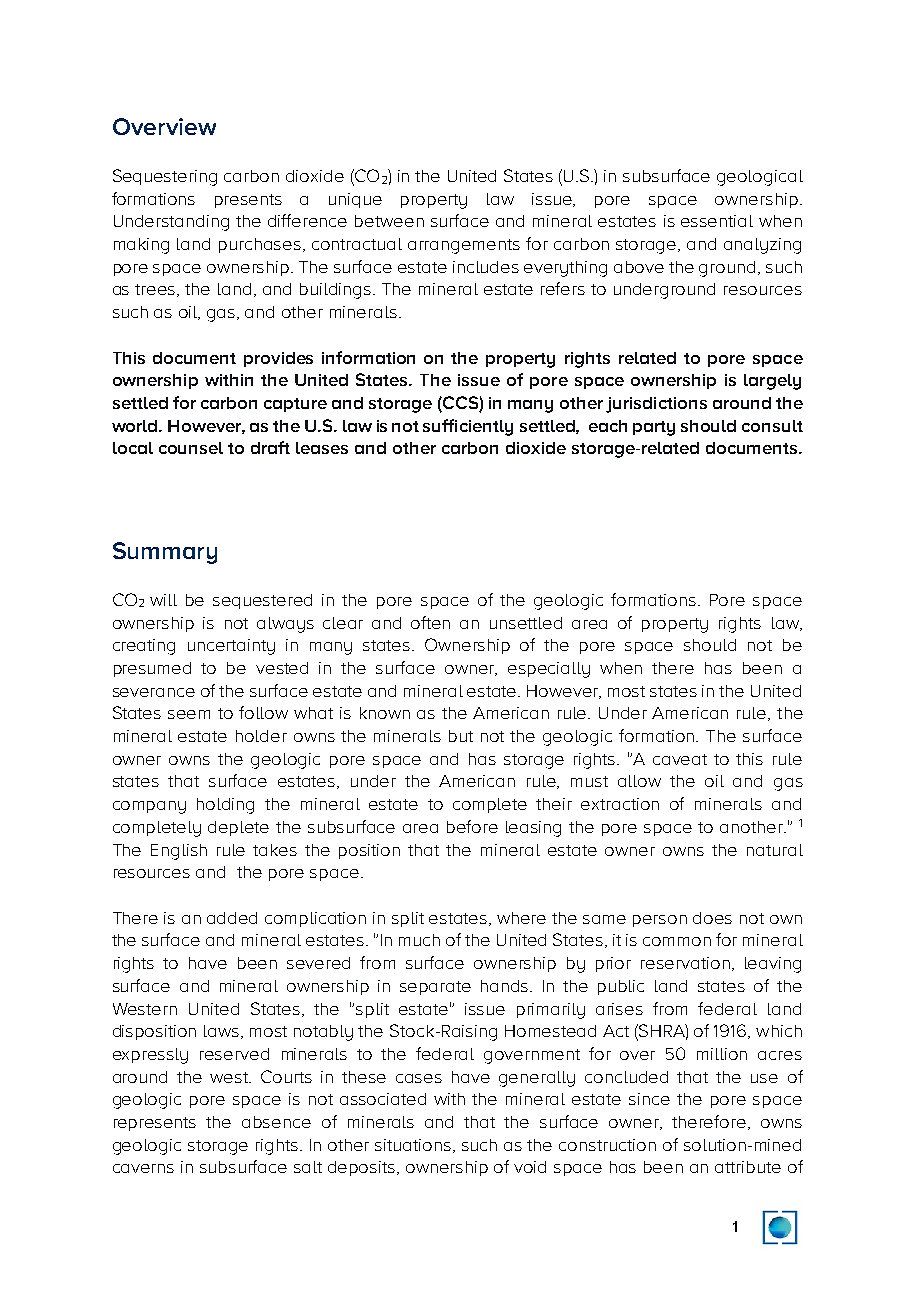  What do you see at coordinates (654, 428) in the image?
I see `party` at bounding box center [654, 428].
